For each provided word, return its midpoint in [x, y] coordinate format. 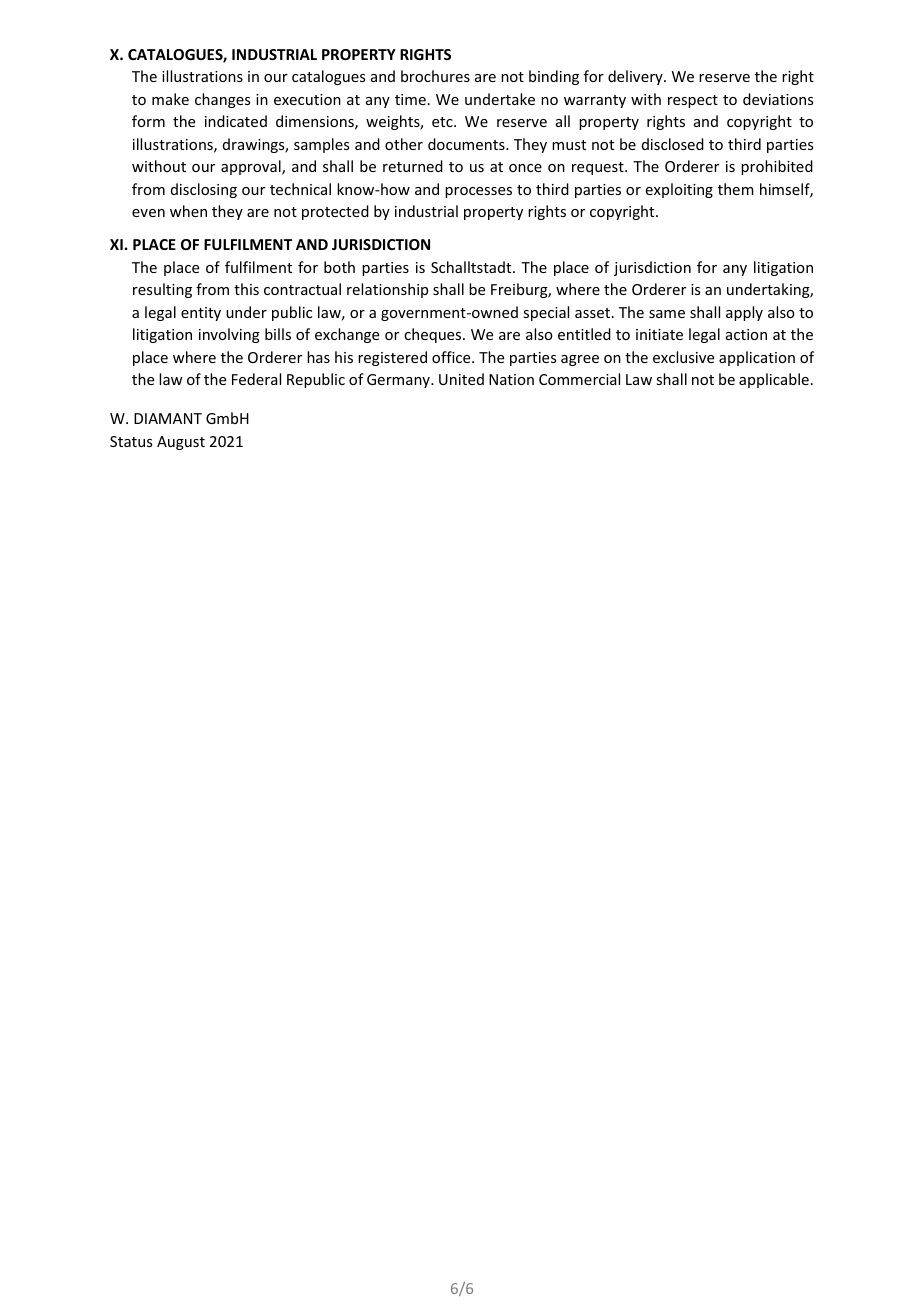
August [181, 443]
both [339, 267]
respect [693, 101]
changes [222, 100]
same [667, 314]
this [246, 289]
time [410, 99]
